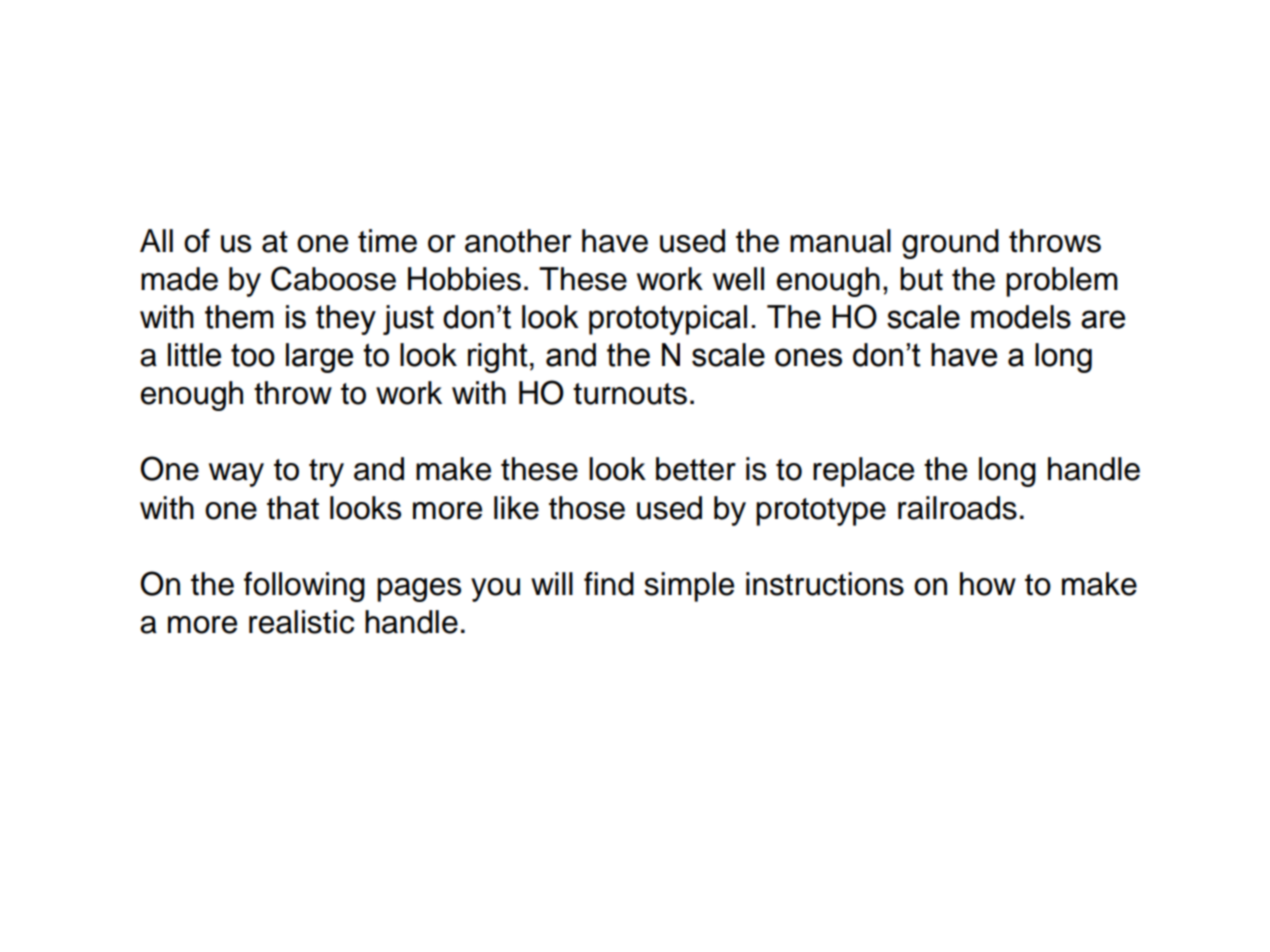  Describe the element at coordinates (518, 241) in the image. I see `another` at that location.
